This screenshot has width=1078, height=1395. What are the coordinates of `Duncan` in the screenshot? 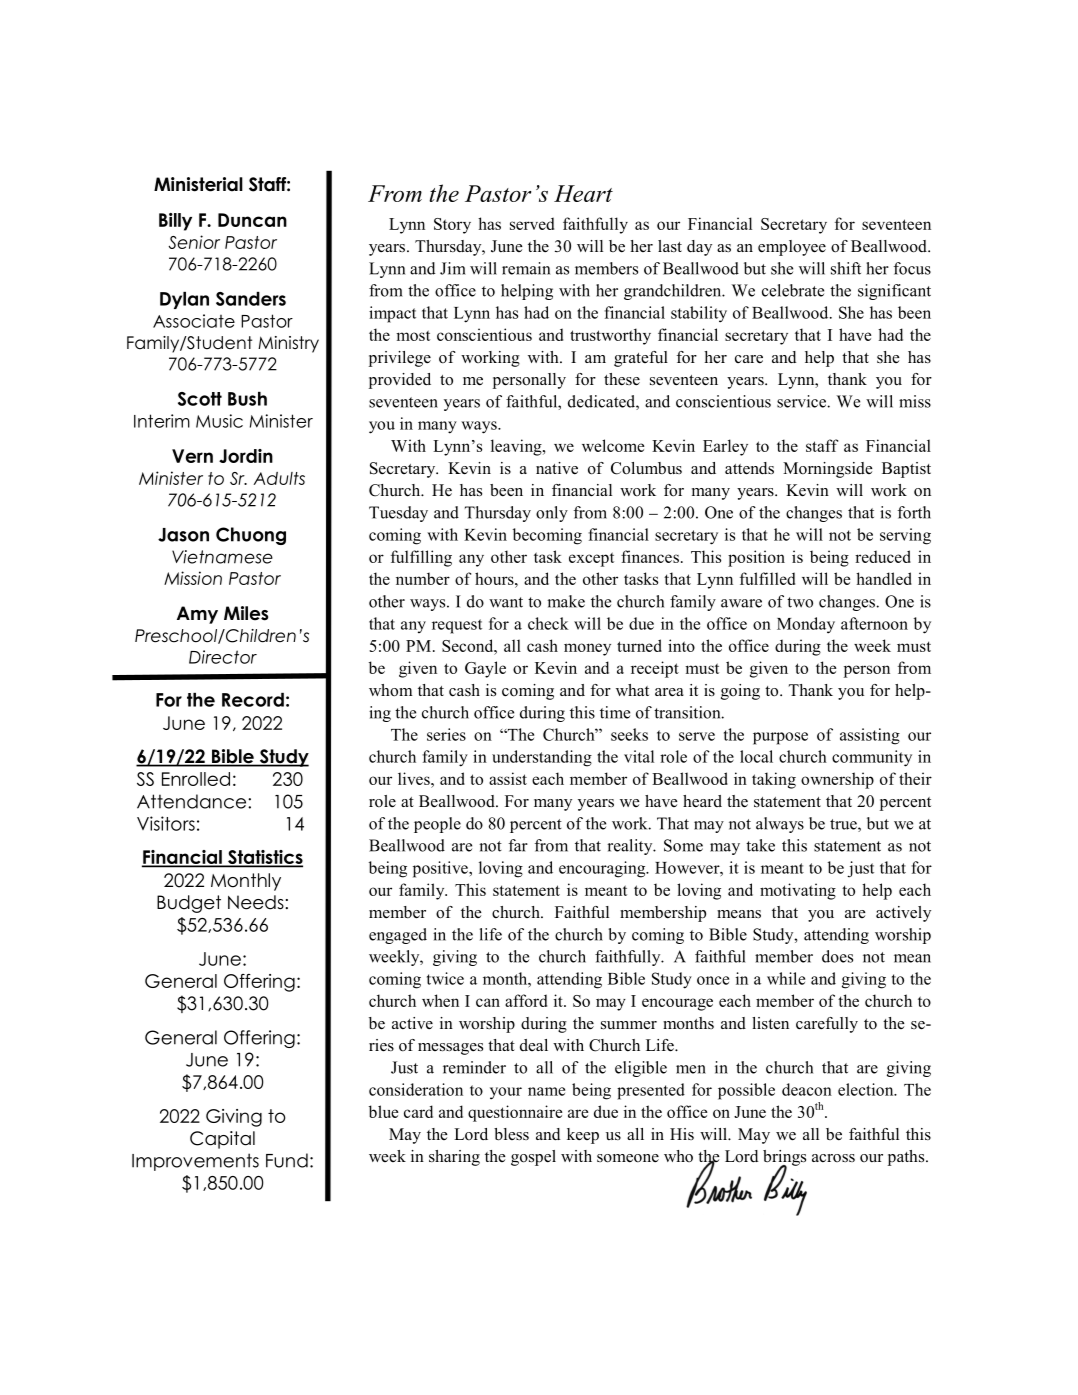 It's located at (252, 220).
